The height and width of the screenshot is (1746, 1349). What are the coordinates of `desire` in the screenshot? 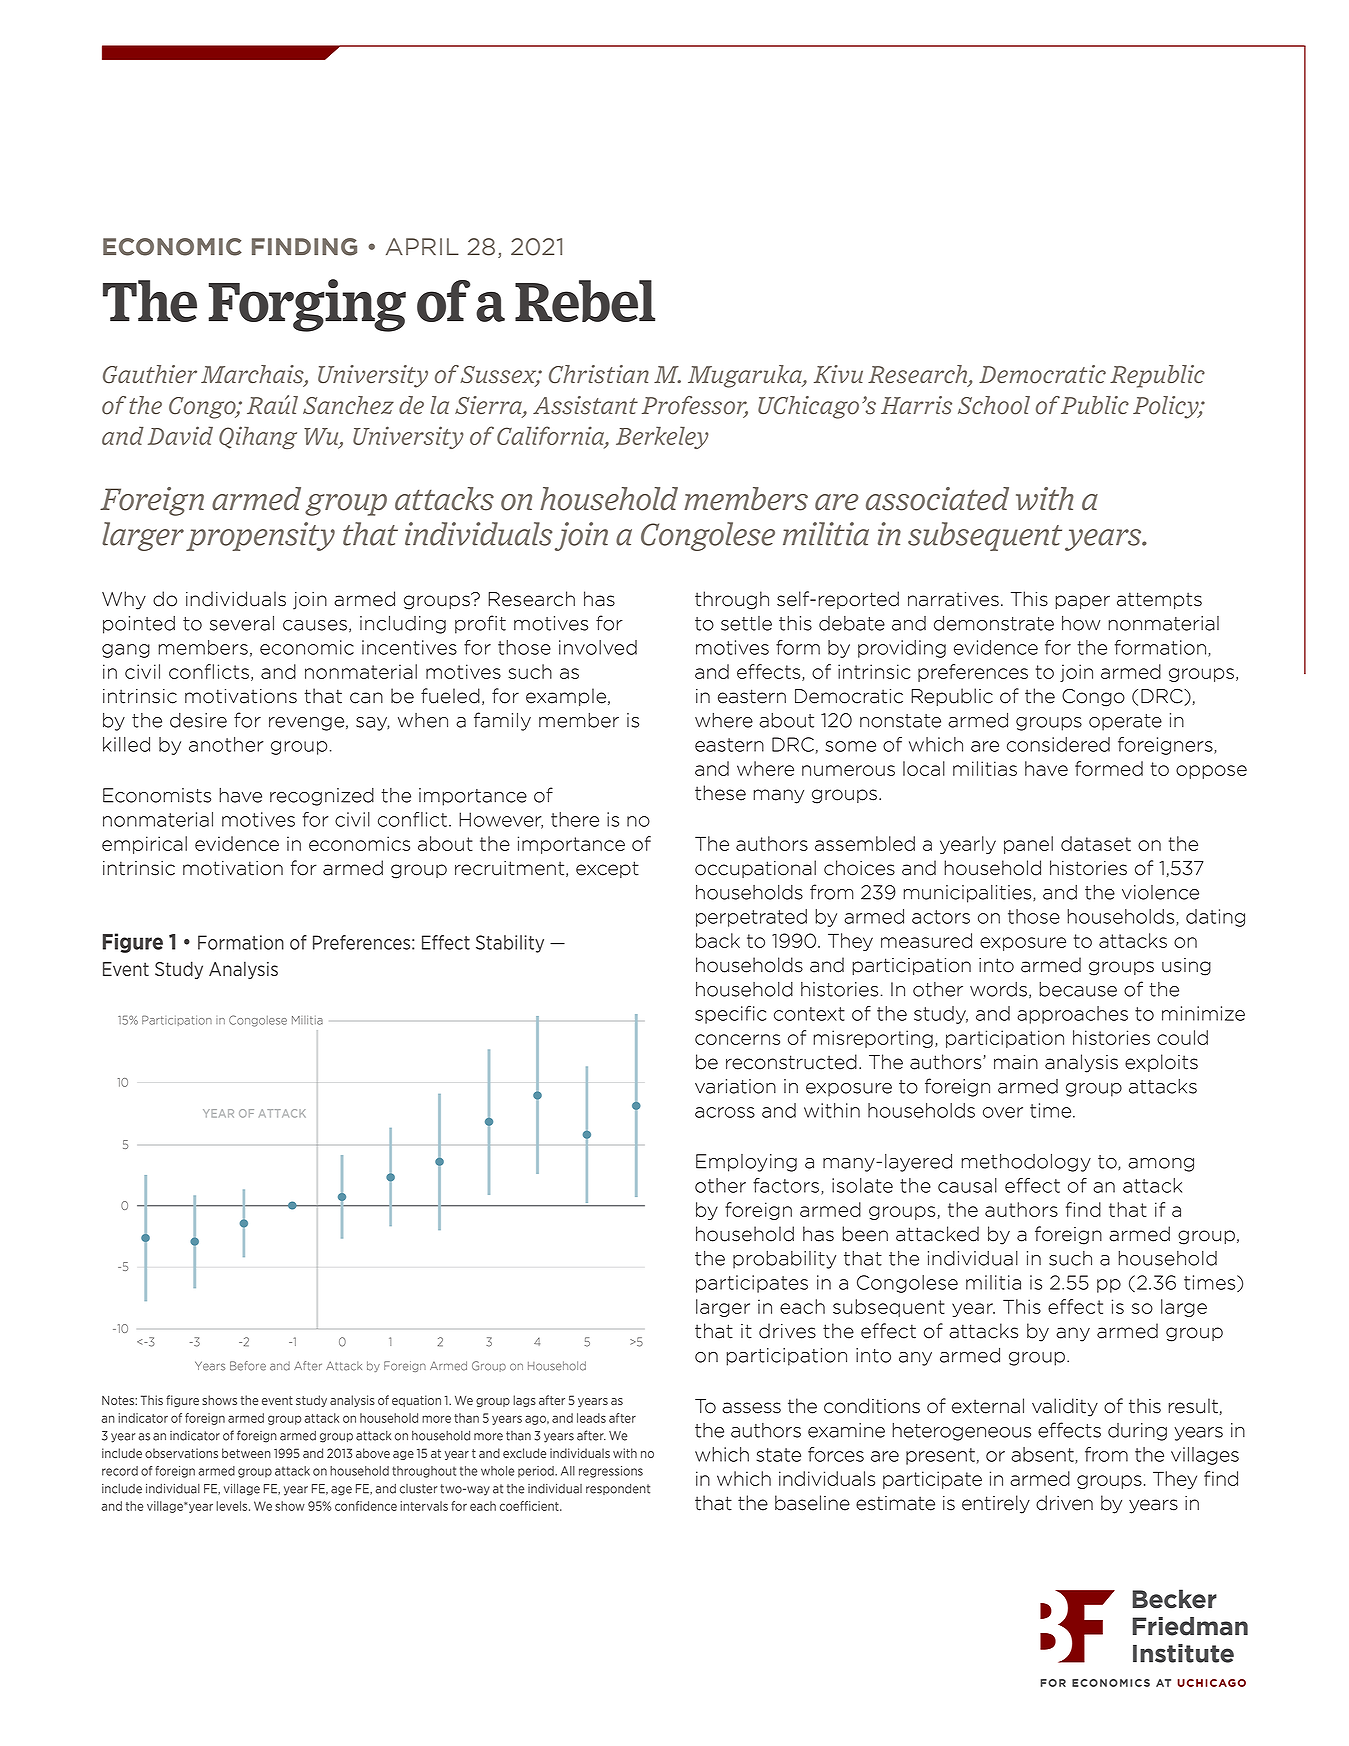 It's located at (198, 720).
